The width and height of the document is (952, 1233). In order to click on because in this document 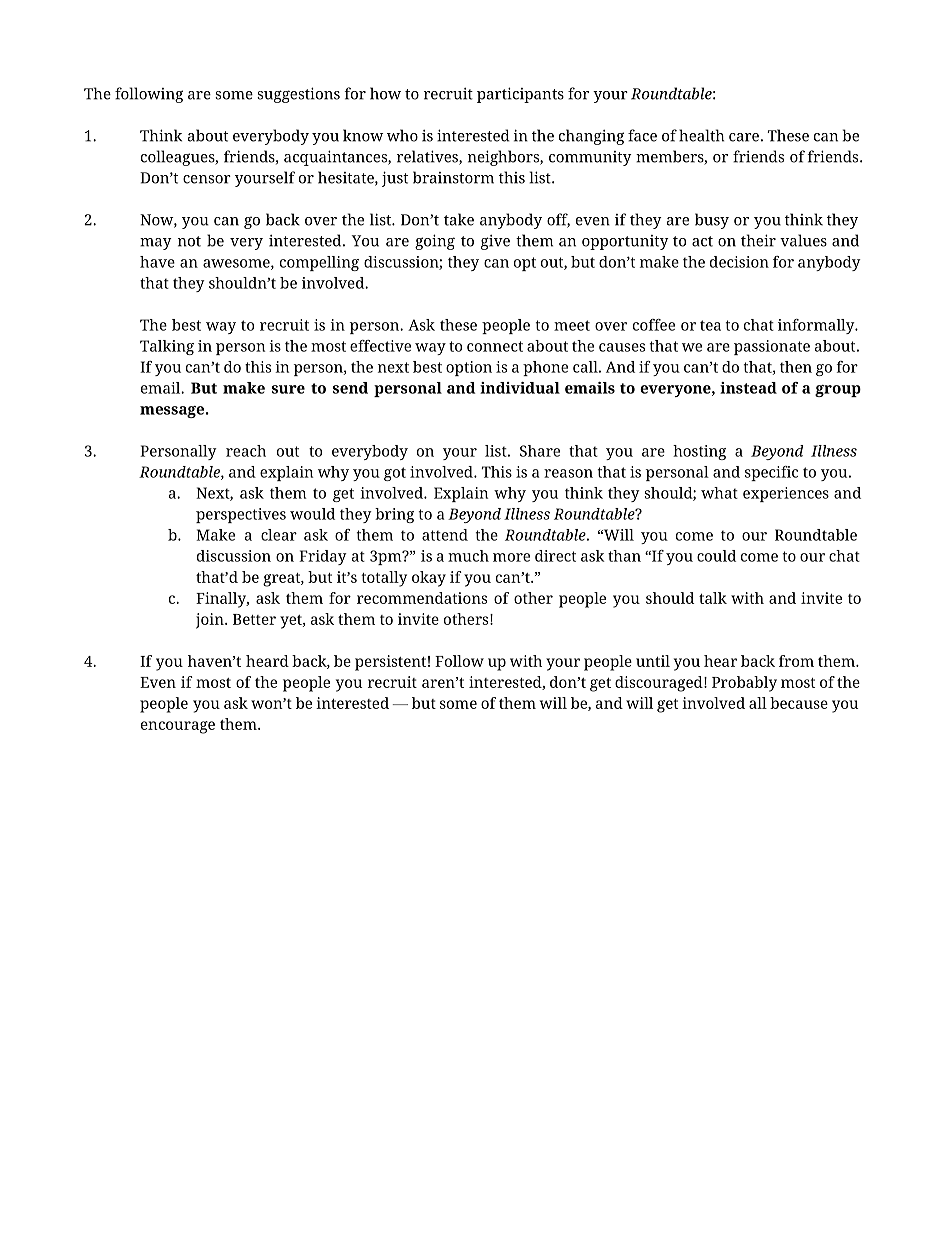, I will do `click(799, 703)`.
